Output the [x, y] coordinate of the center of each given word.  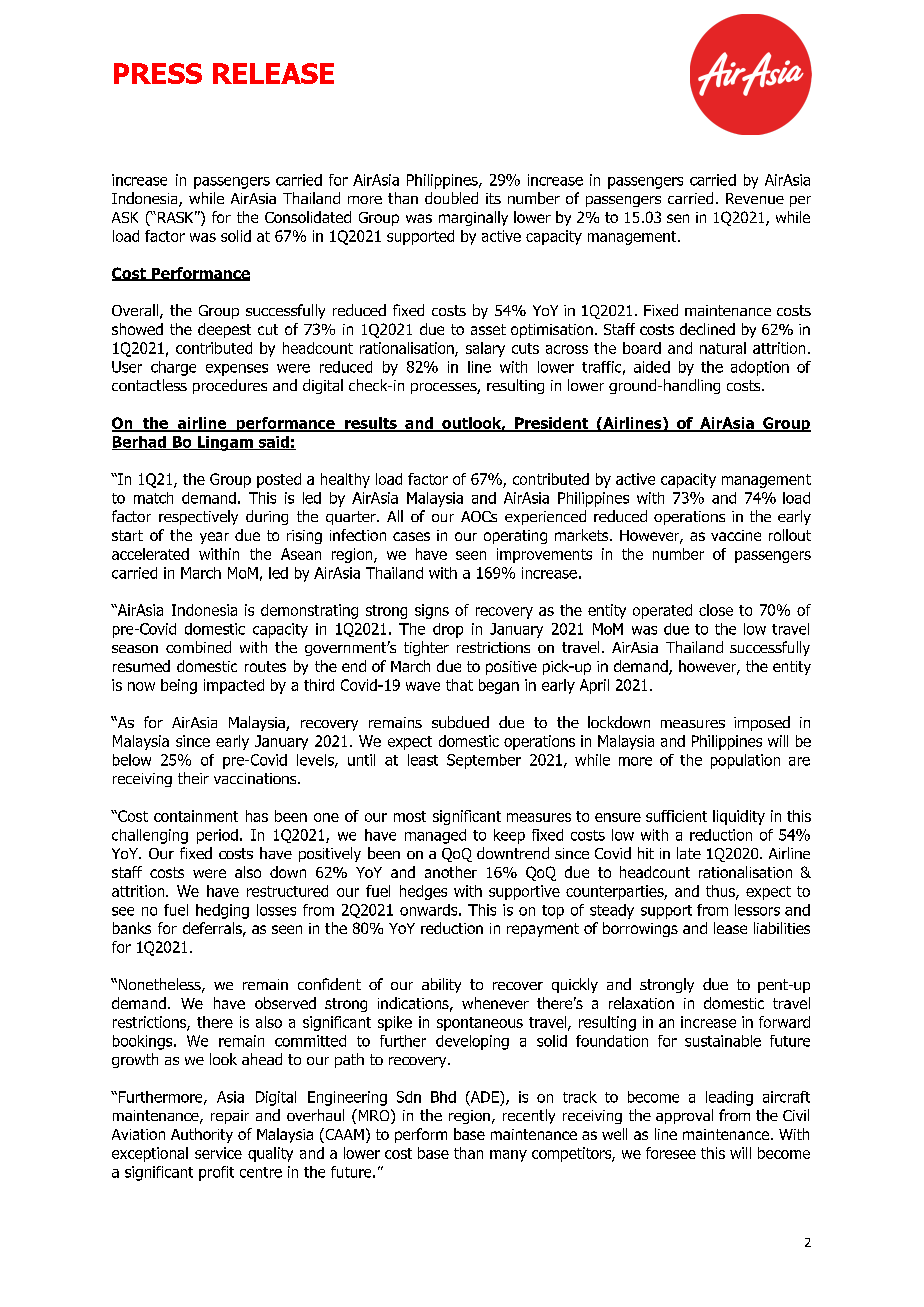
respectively [198, 517]
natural [723, 348]
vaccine [736, 535]
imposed [762, 723]
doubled [451, 198]
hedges [423, 892]
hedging [222, 911]
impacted [234, 686]
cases [411, 536]
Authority [202, 1135]
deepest [224, 330]
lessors [757, 910]
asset [488, 329]
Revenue [755, 198]
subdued [460, 722]
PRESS [158, 73]
